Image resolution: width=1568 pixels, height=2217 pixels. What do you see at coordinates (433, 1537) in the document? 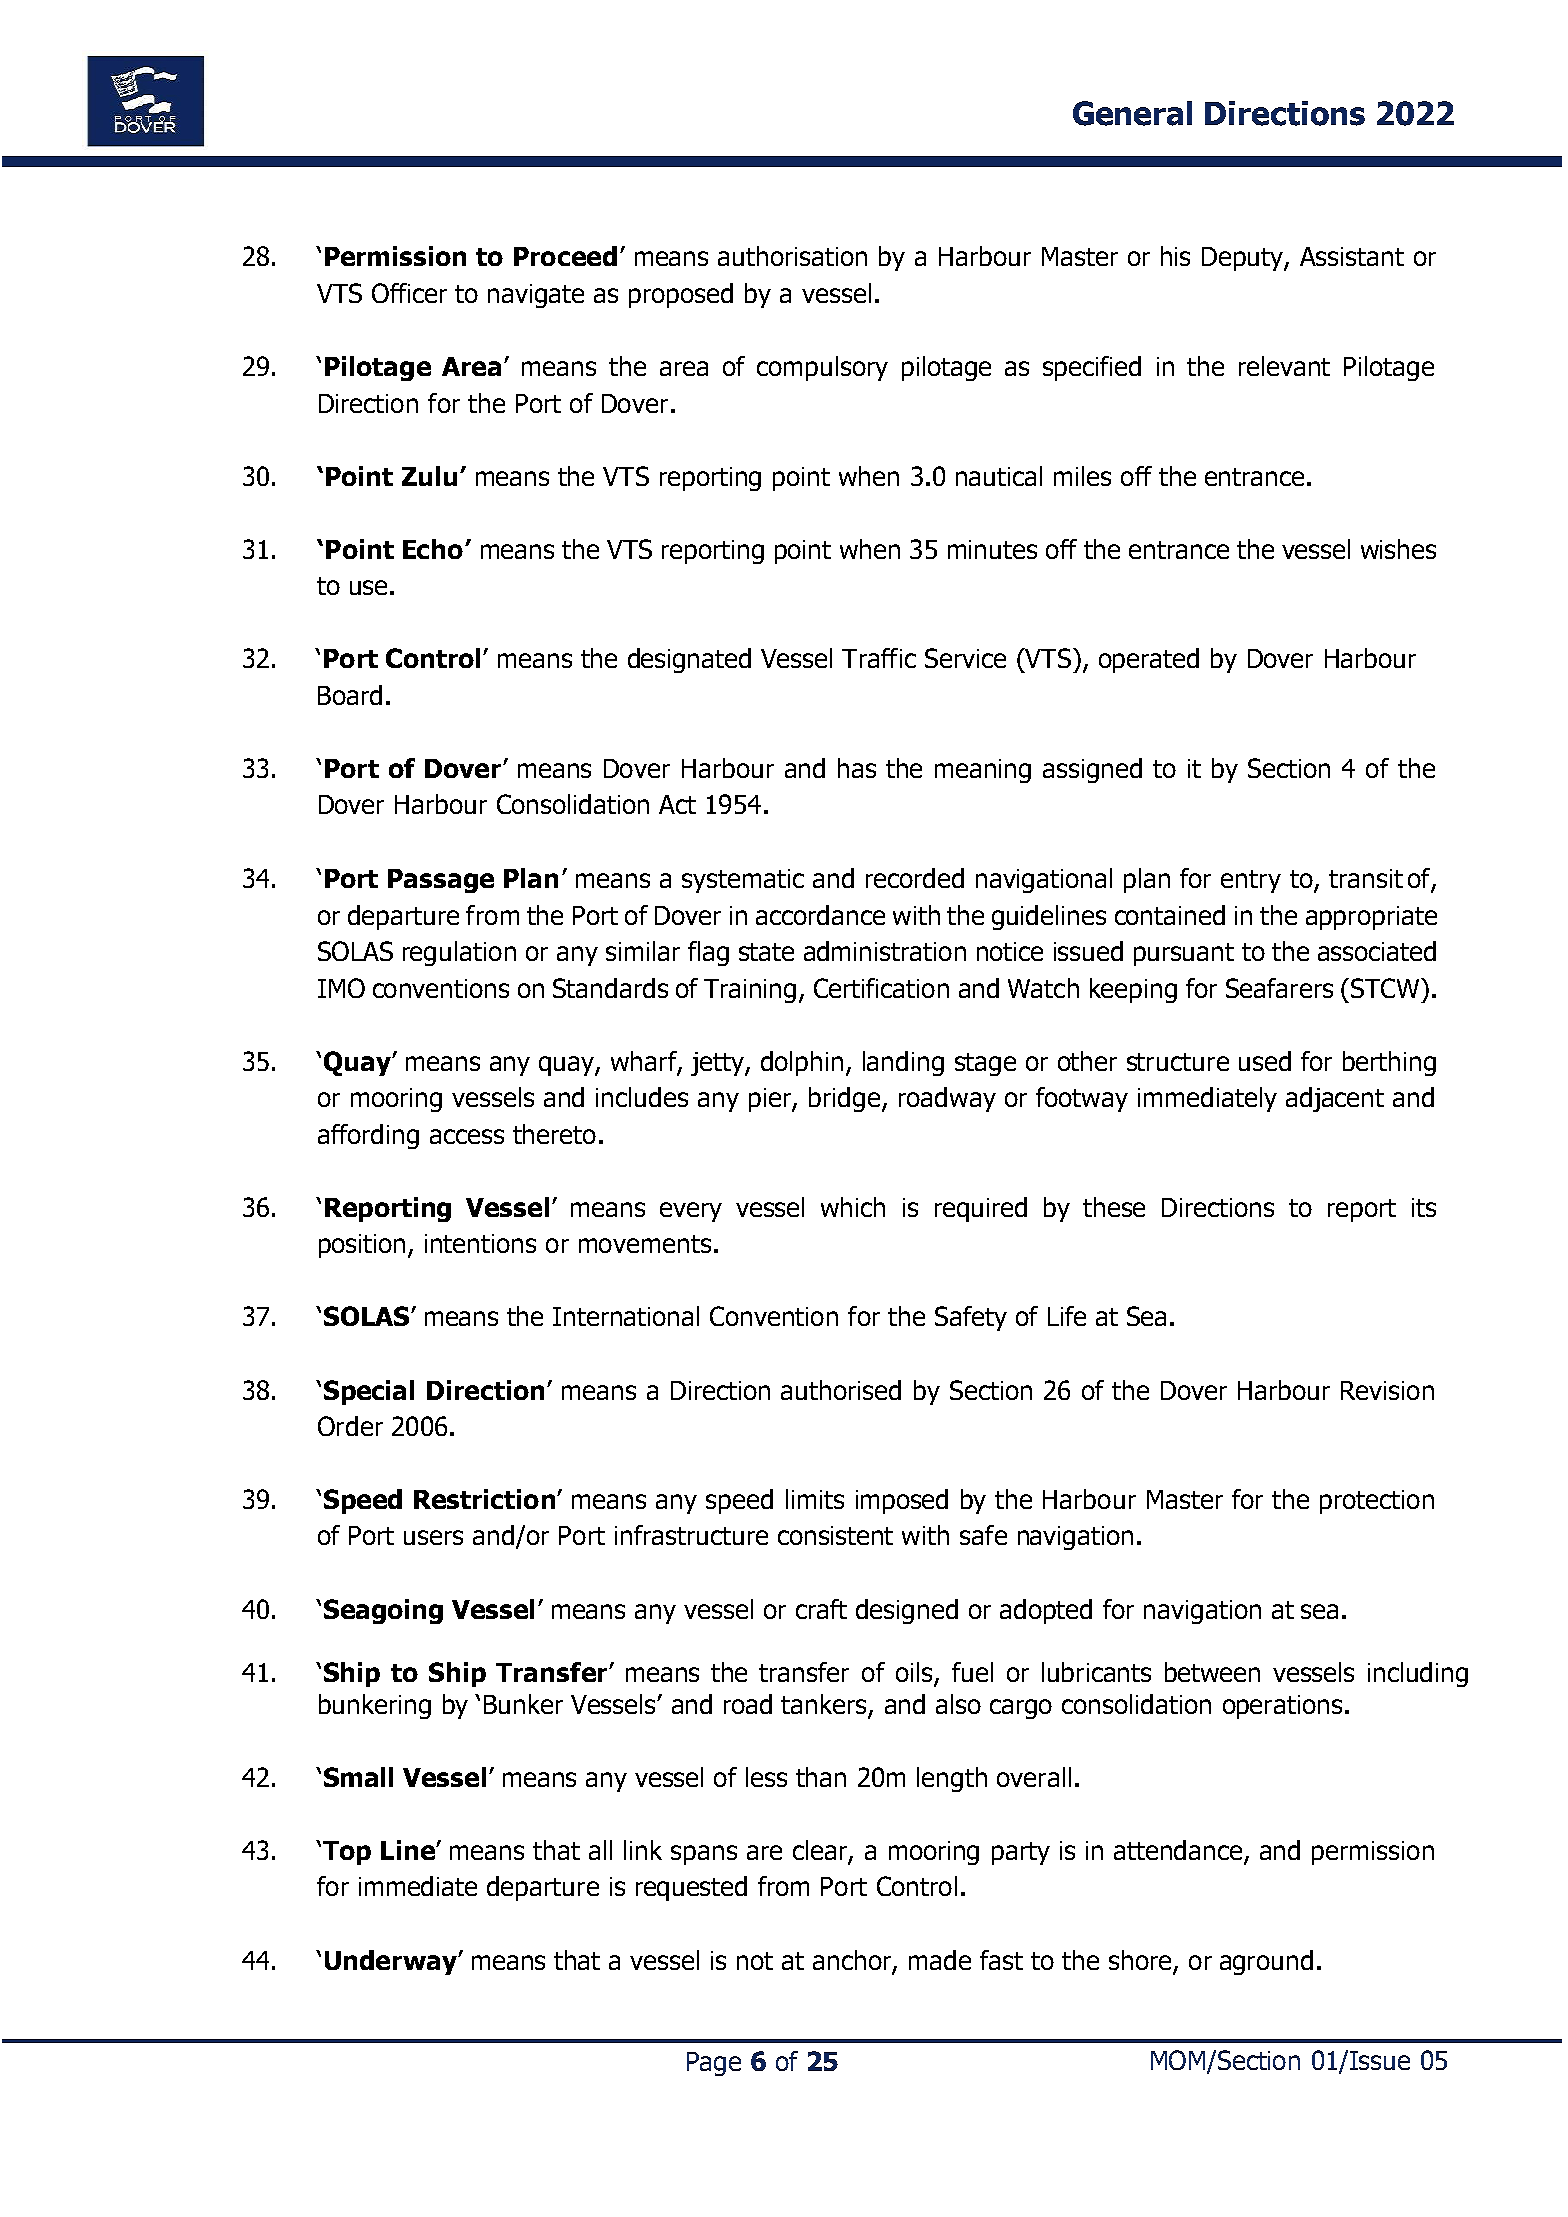
I see `users` at bounding box center [433, 1537].
